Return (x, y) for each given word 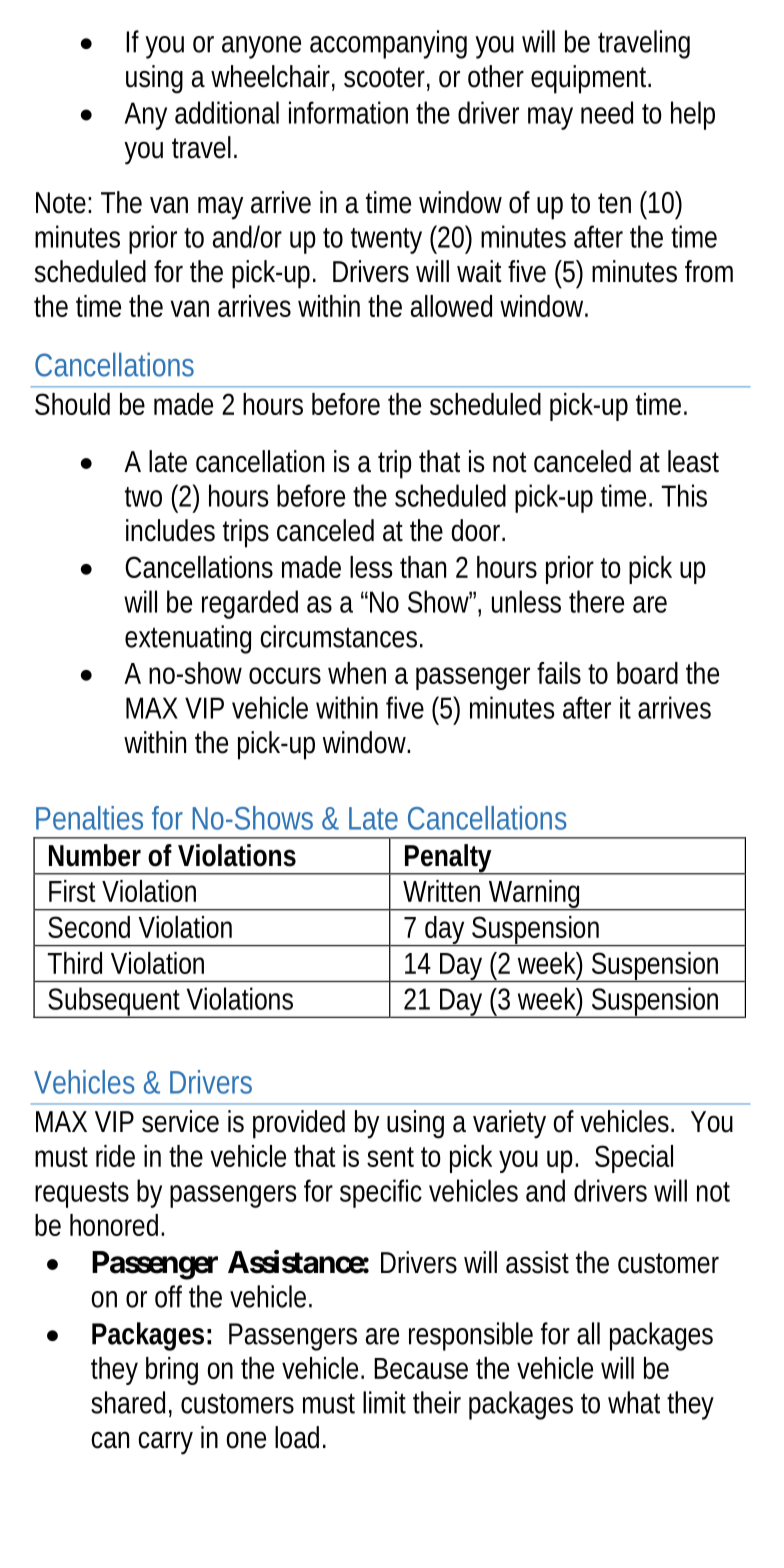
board (647, 673)
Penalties (89, 818)
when (357, 673)
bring (172, 1371)
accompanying (388, 44)
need (607, 112)
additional (227, 112)
